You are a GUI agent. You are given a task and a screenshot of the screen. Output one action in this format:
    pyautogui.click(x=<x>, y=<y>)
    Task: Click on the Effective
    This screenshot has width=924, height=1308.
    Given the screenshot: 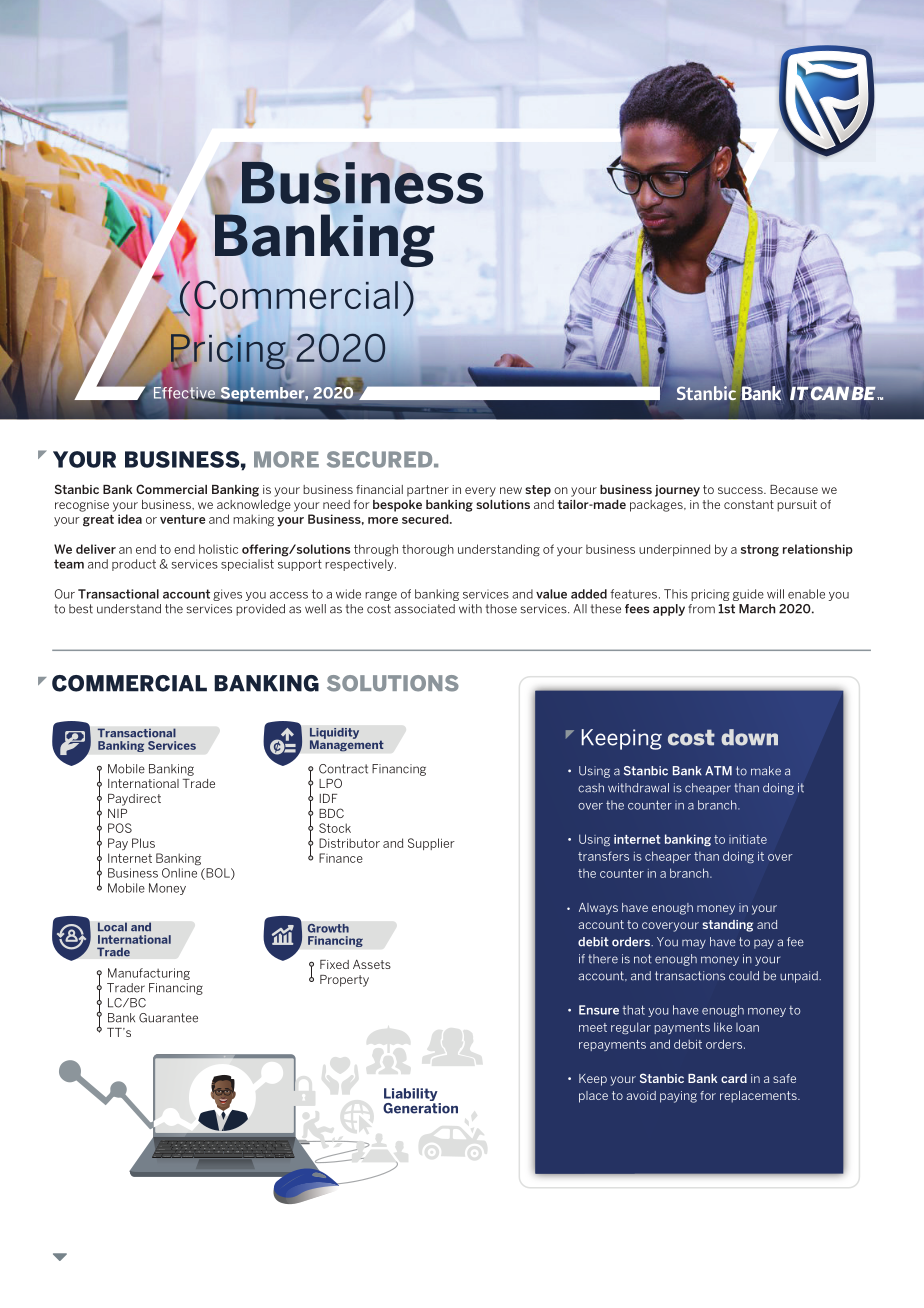 What is the action you would take?
    pyautogui.click(x=185, y=394)
